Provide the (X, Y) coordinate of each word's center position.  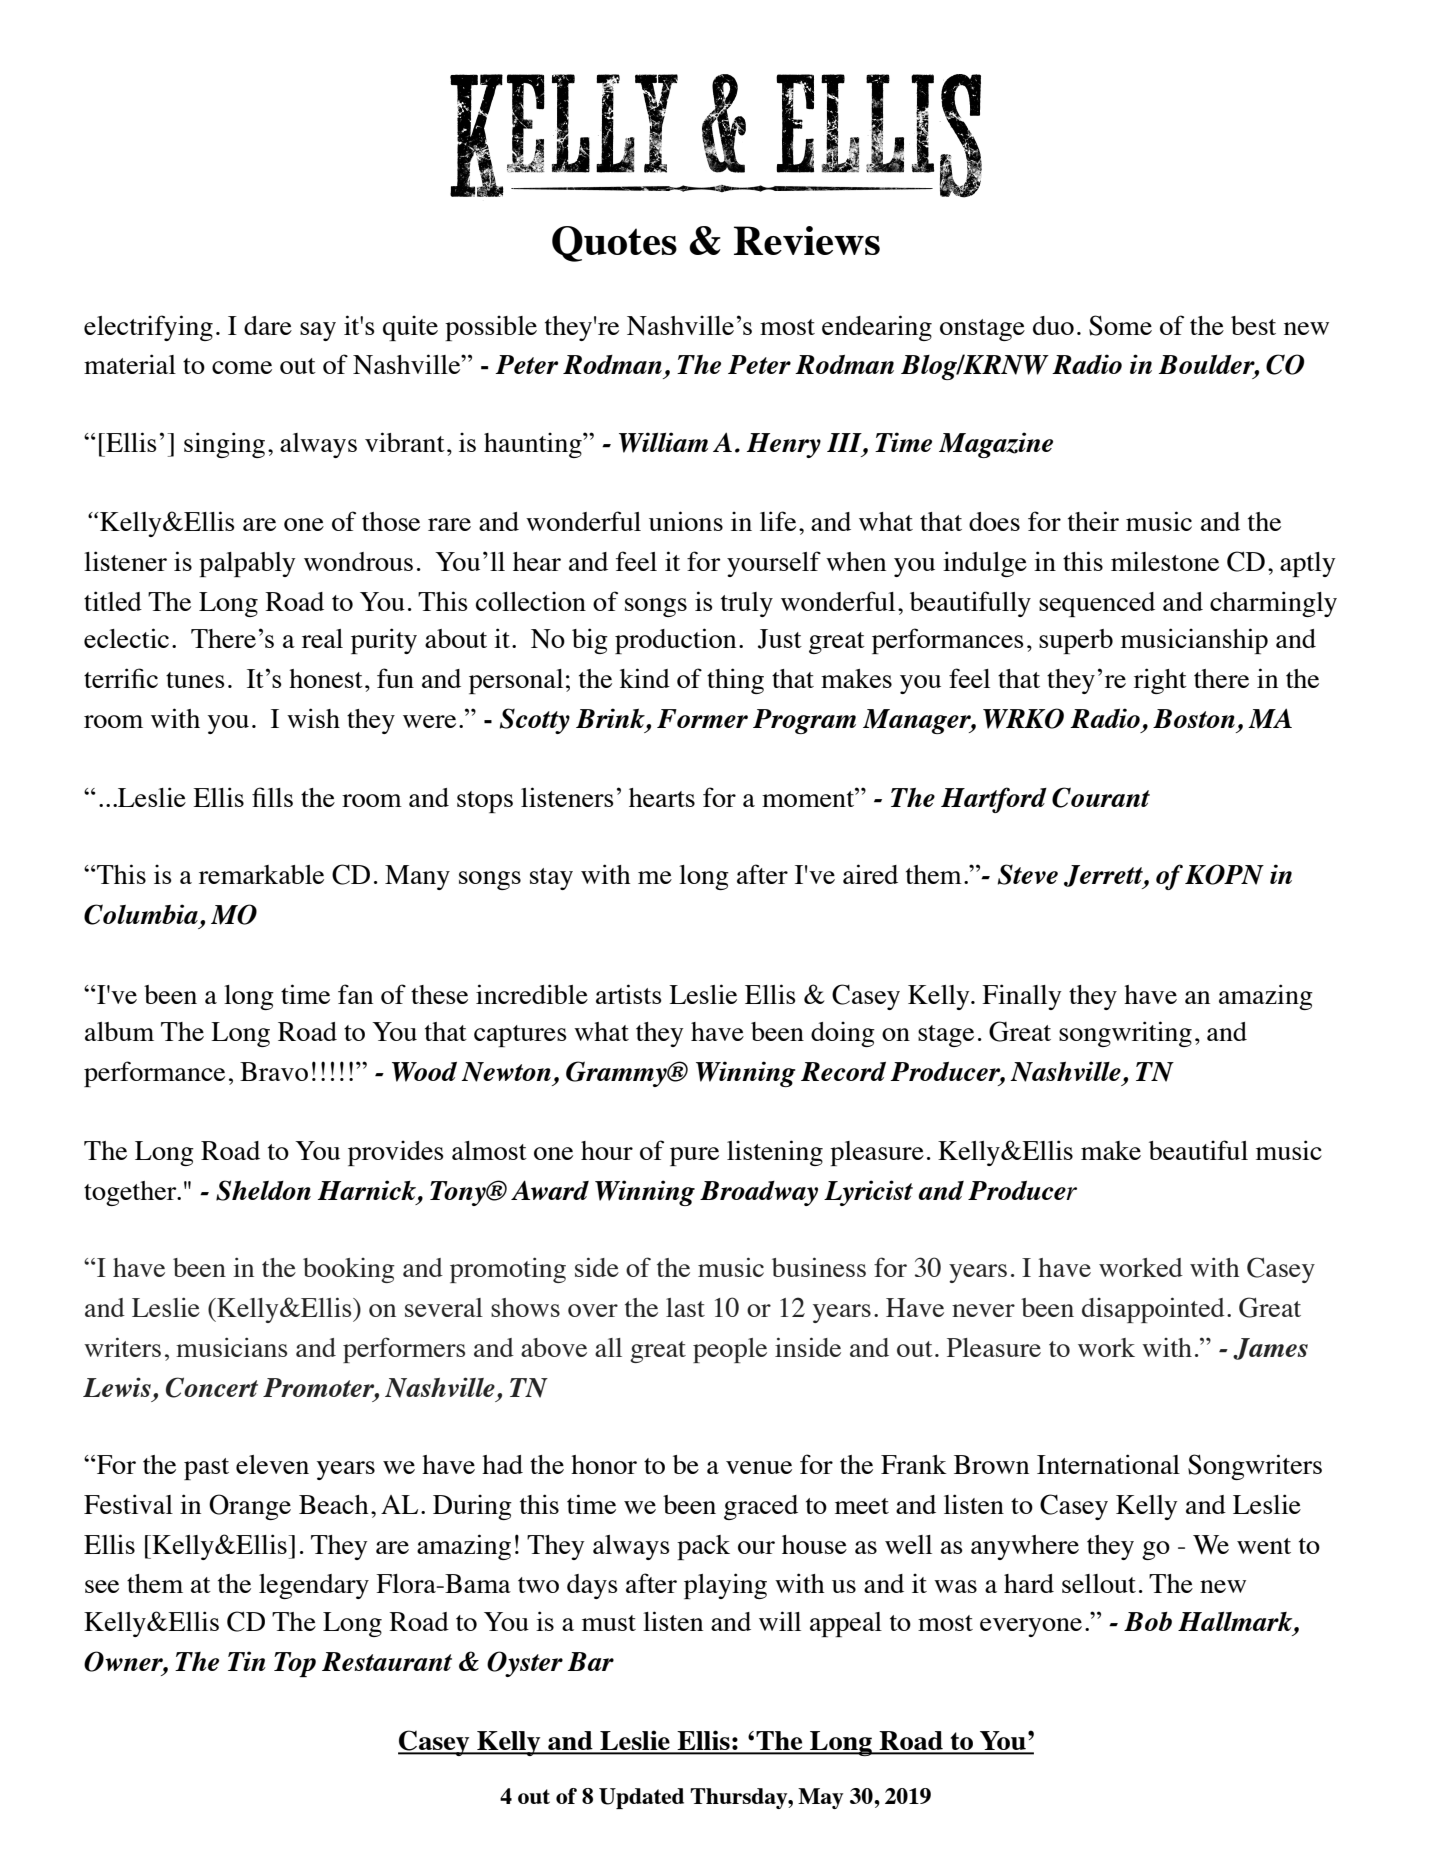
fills (272, 797)
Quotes (614, 244)
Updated (641, 1798)
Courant (1101, 797)
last (685, 1307)
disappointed (1153, 1310)
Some (1120, 325)
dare (268, 325)
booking (349, 1270)
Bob (1148, 1621)
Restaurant (387, 1661)
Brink (611, 718)
